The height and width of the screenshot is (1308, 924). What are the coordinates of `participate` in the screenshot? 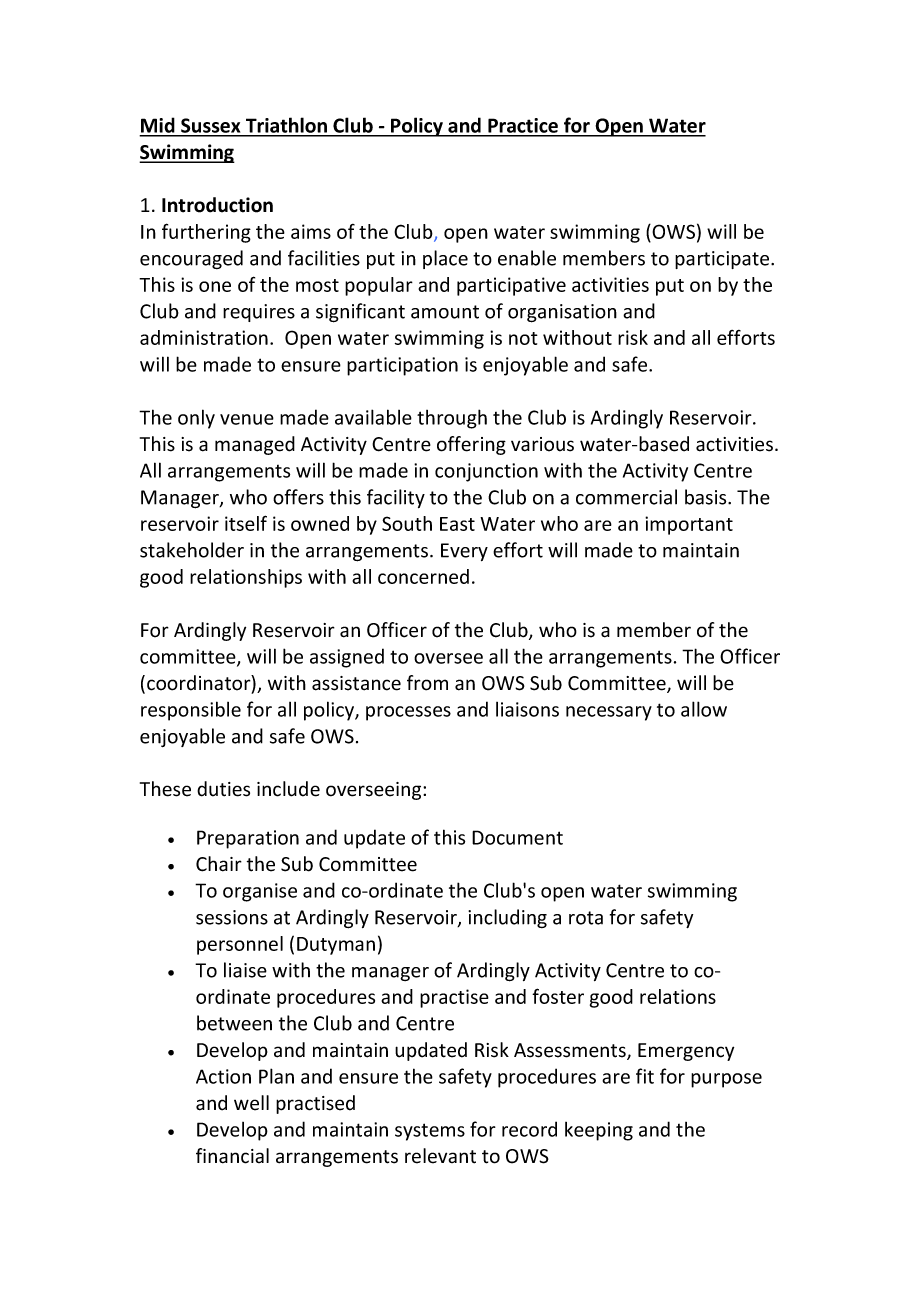 It's located at (723, 260).
